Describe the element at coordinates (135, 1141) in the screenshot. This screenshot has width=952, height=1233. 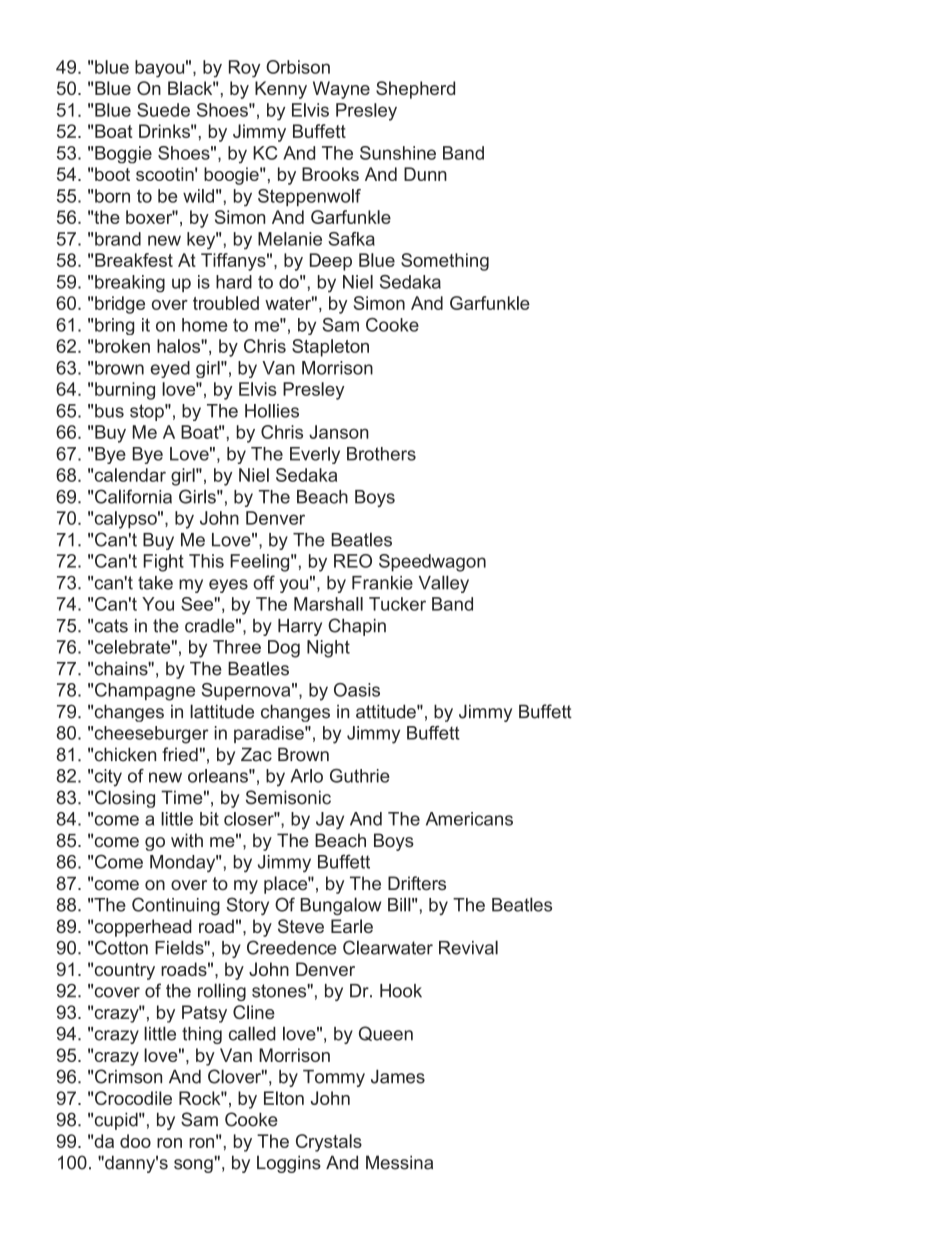
I see `doo` at that location.
